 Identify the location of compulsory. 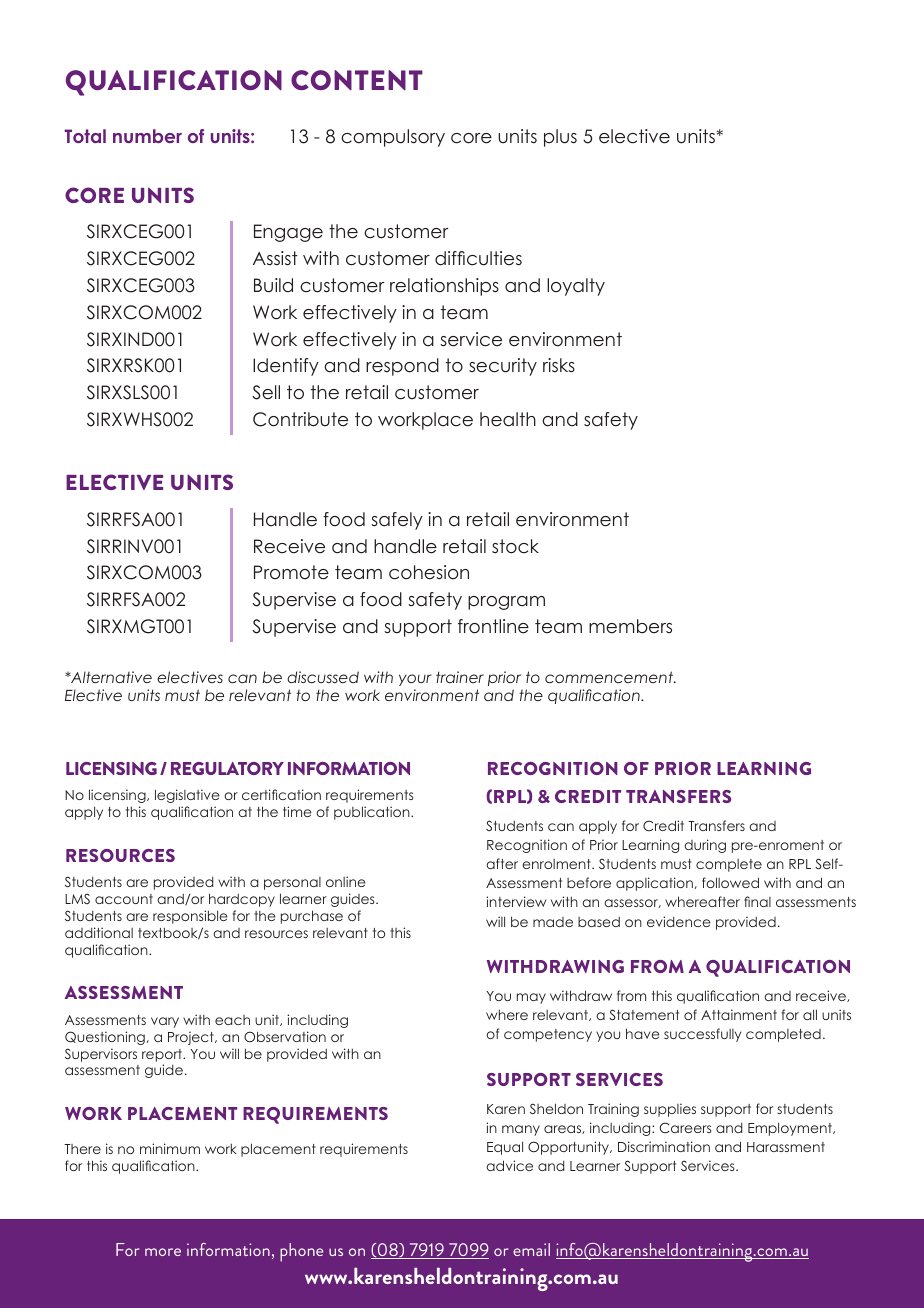
(393, 138).
